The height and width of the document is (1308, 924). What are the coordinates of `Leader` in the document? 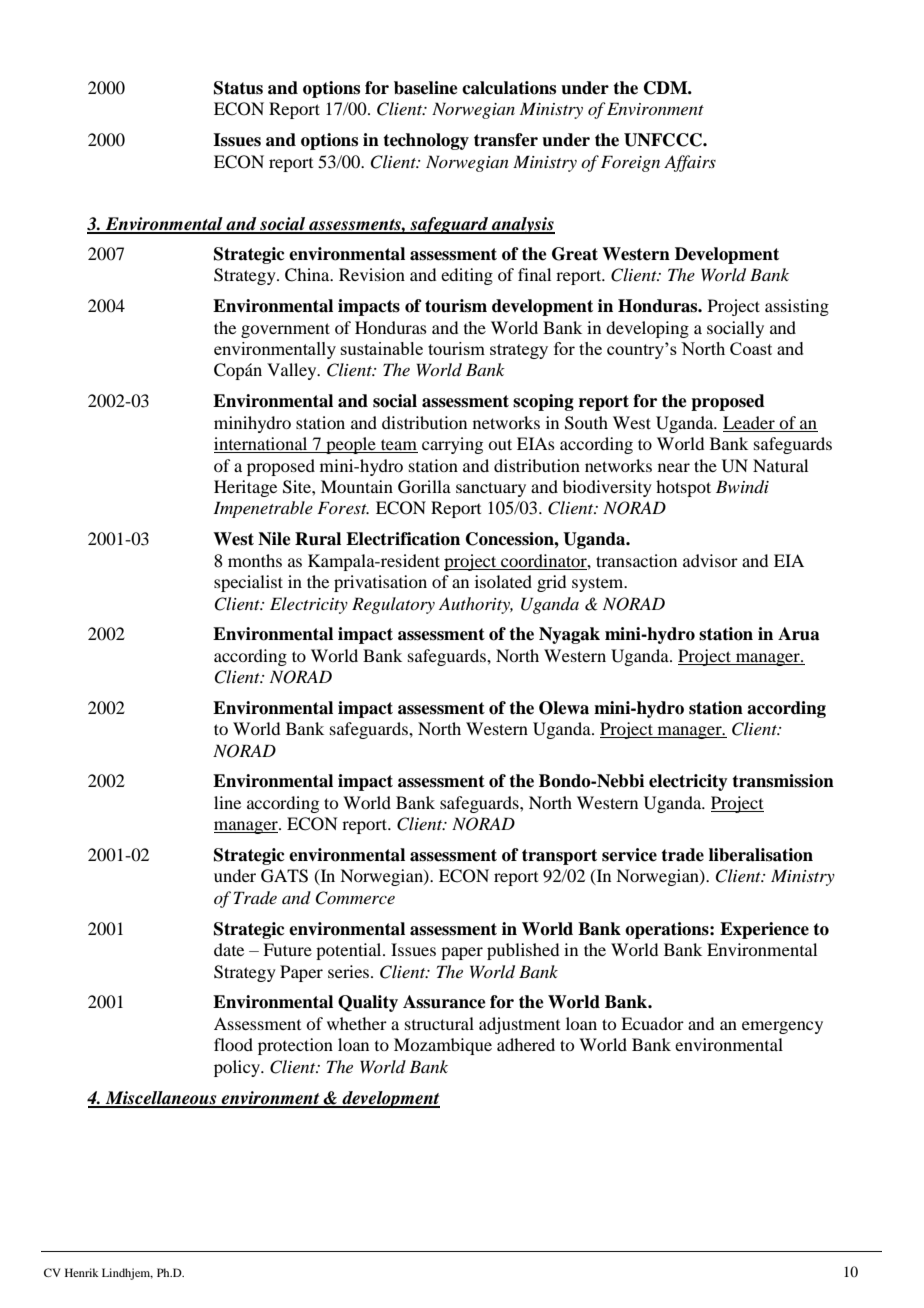 It's located at (749, 422).
